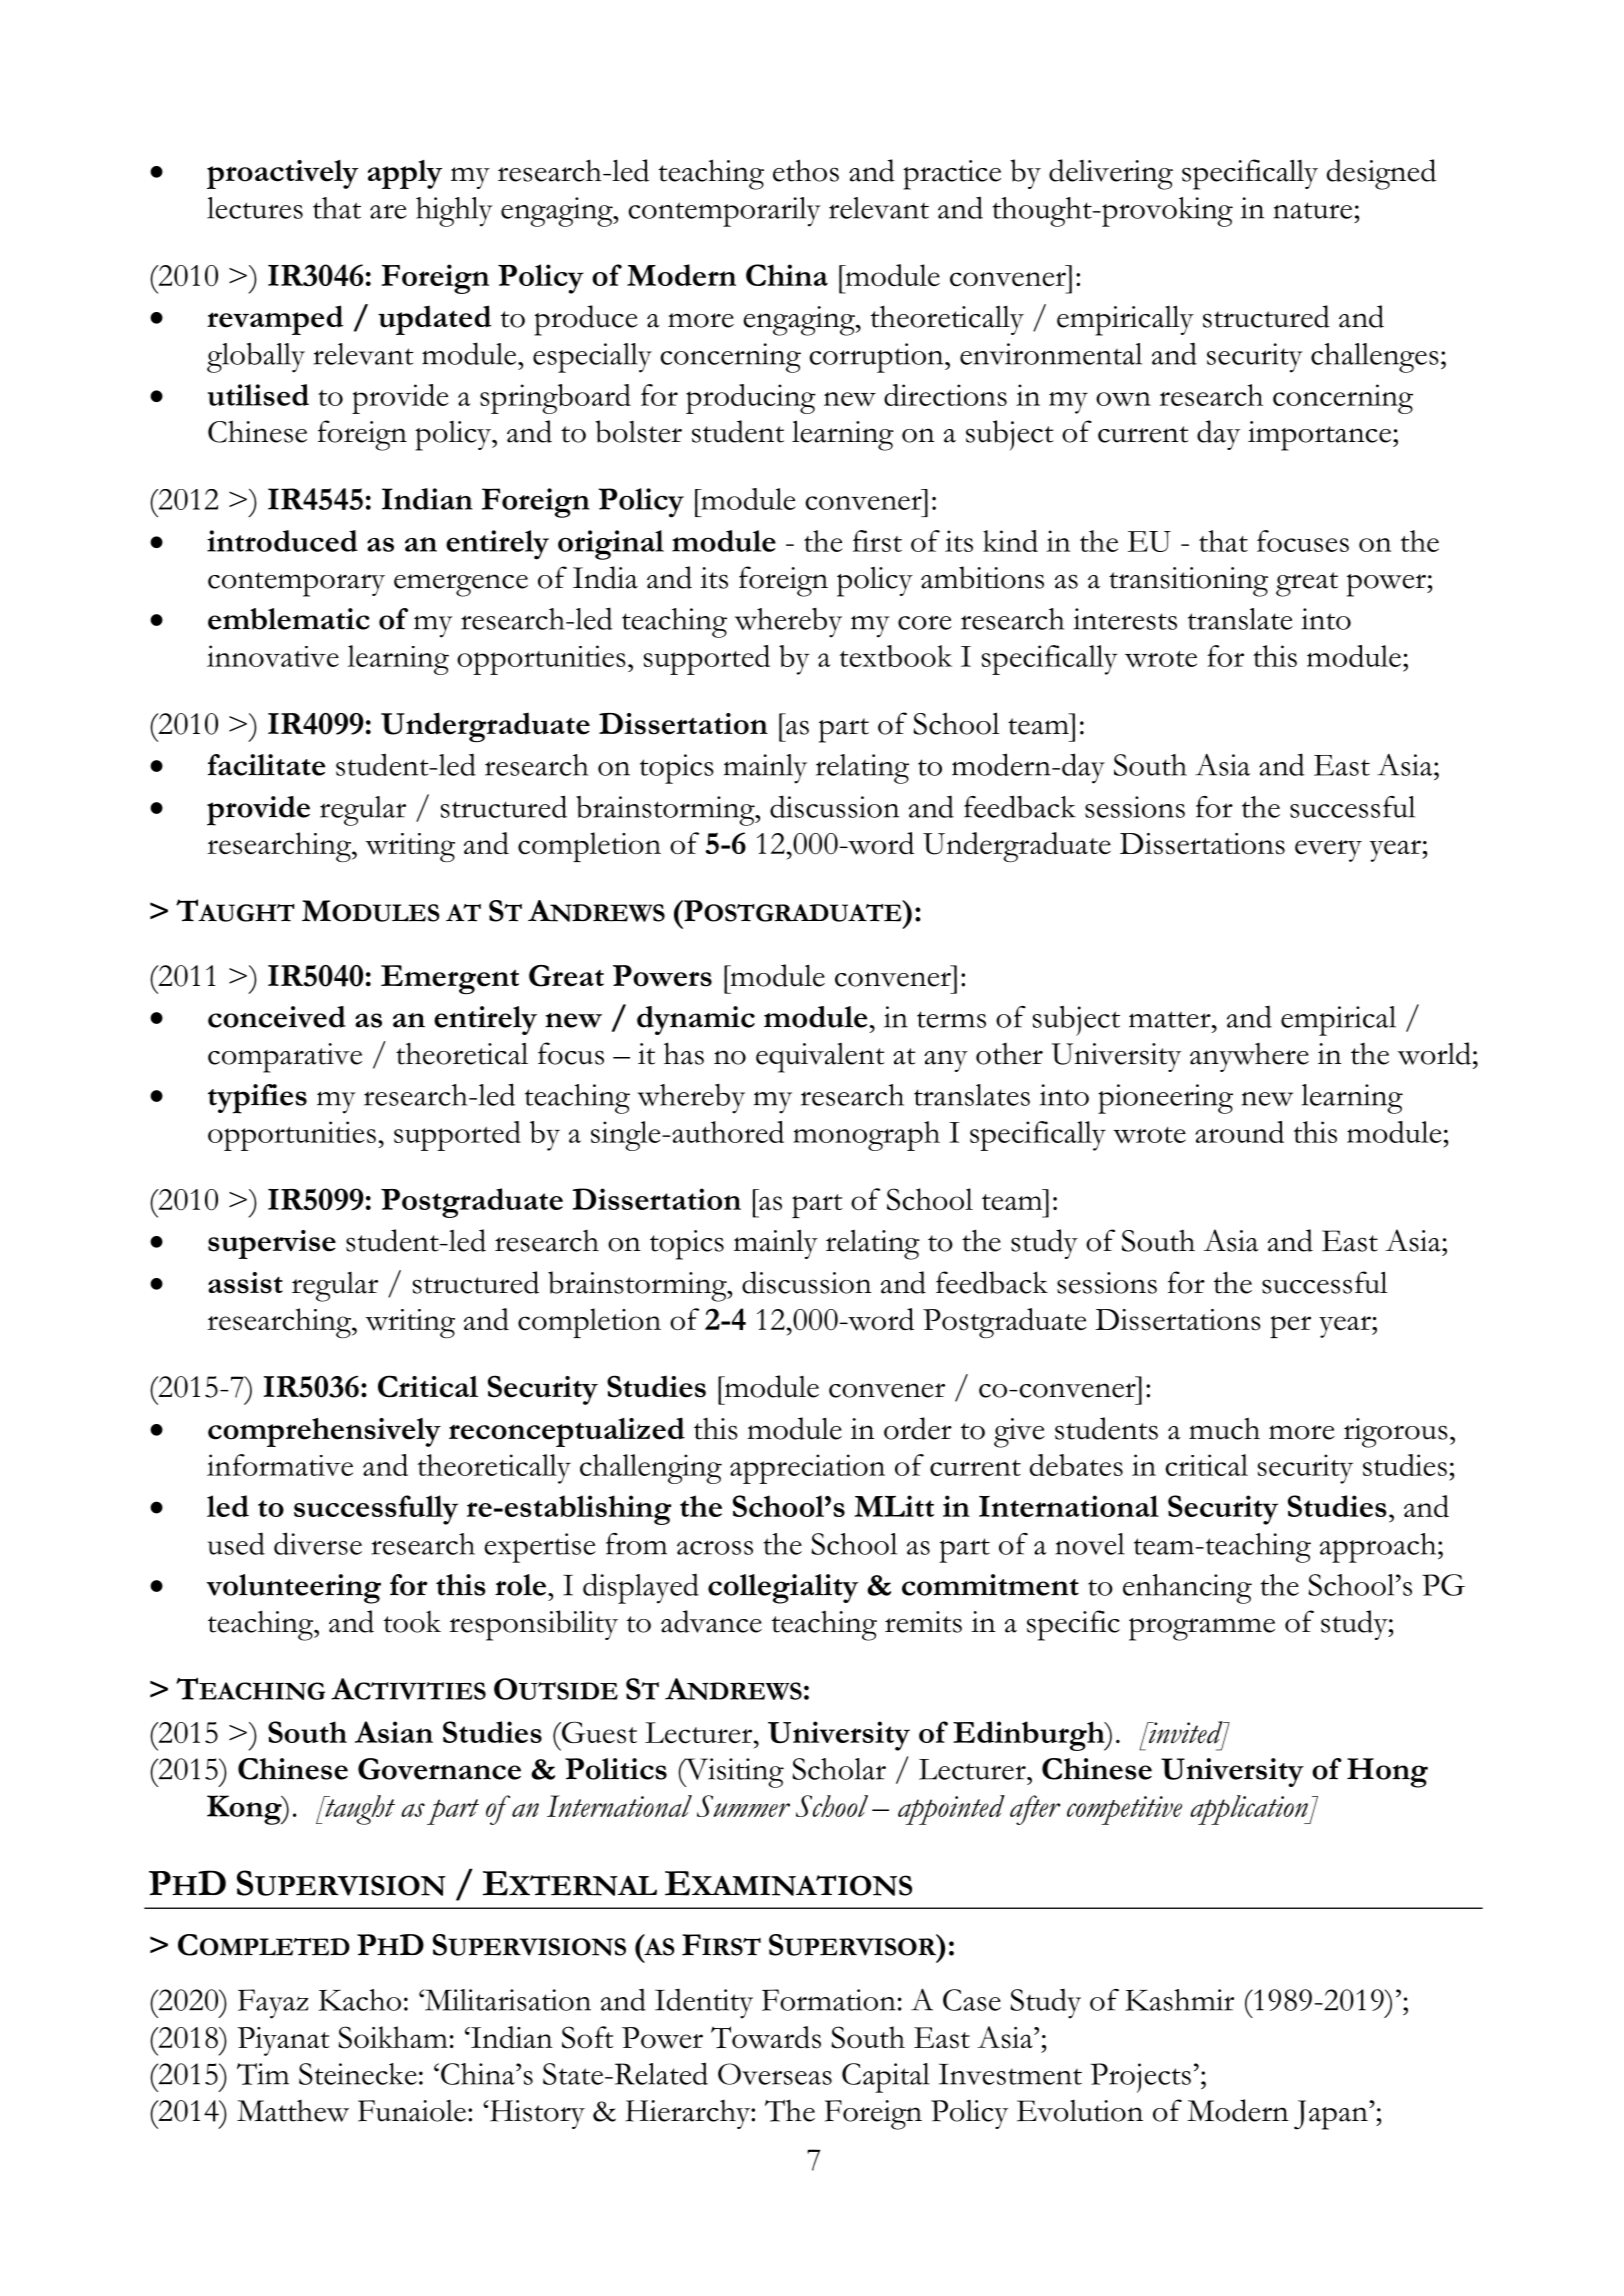  I want to click on monograph, so click(866, 1136).
